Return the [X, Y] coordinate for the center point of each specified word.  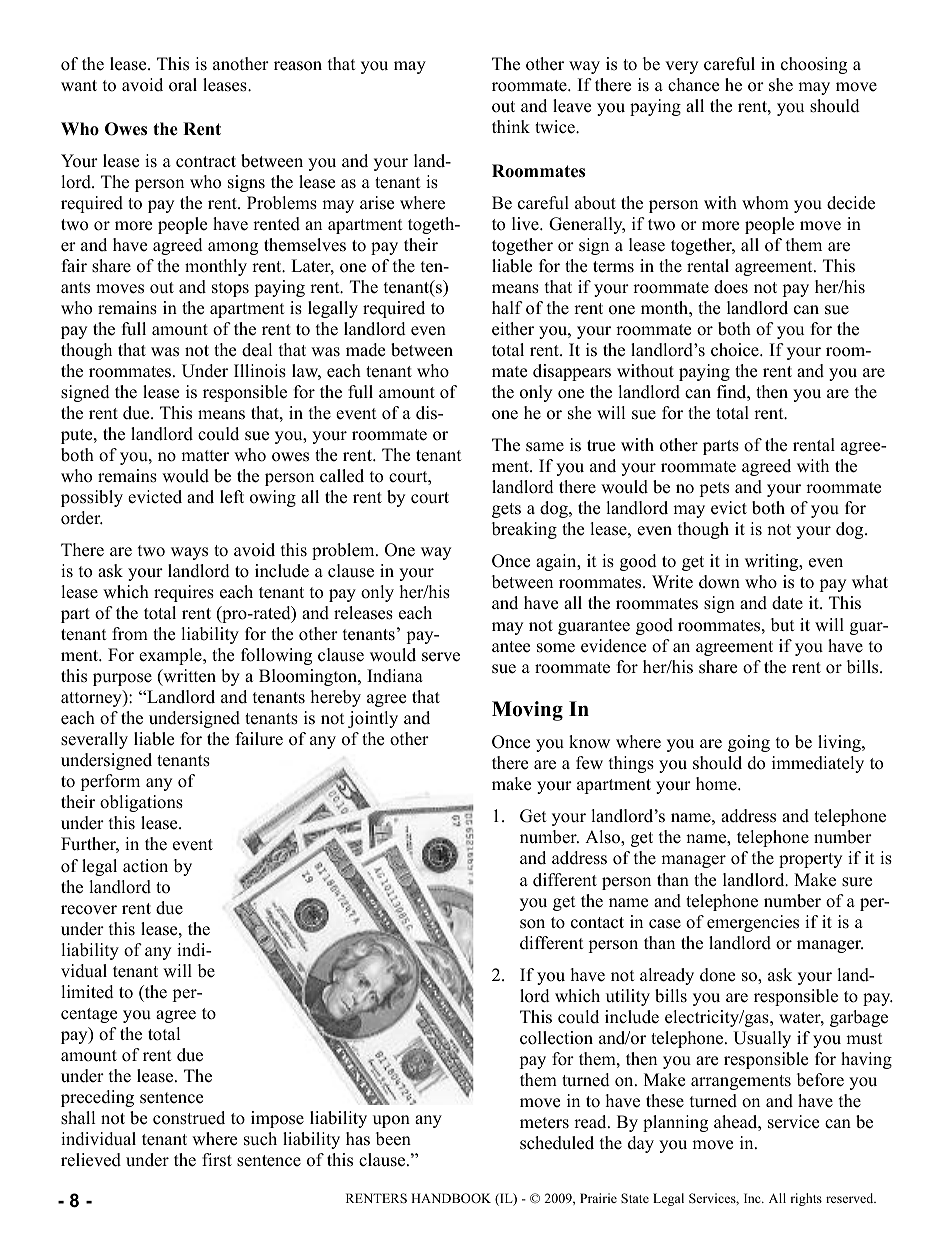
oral [183, 85]
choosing [814, 65]
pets [714, 489]
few [589, 763]
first [217, 1160]
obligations [141, 803]
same [545, 447]
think [511, 126]
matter [205, 456]
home [717, 784]
